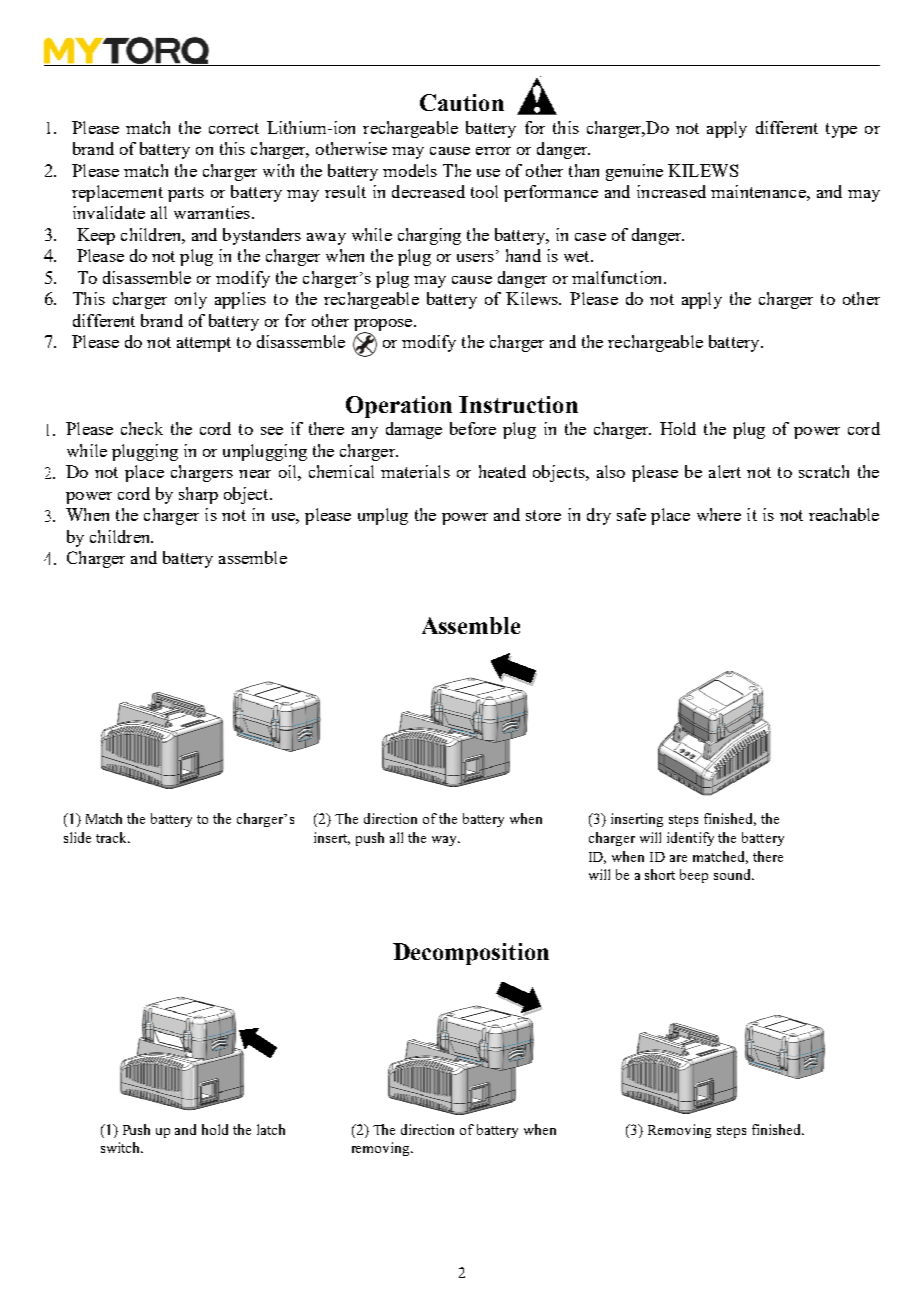 The height and width of the page is (1308, 924). Describe the element at coordinates (841, 130) in the page. I see `type` at that location.
